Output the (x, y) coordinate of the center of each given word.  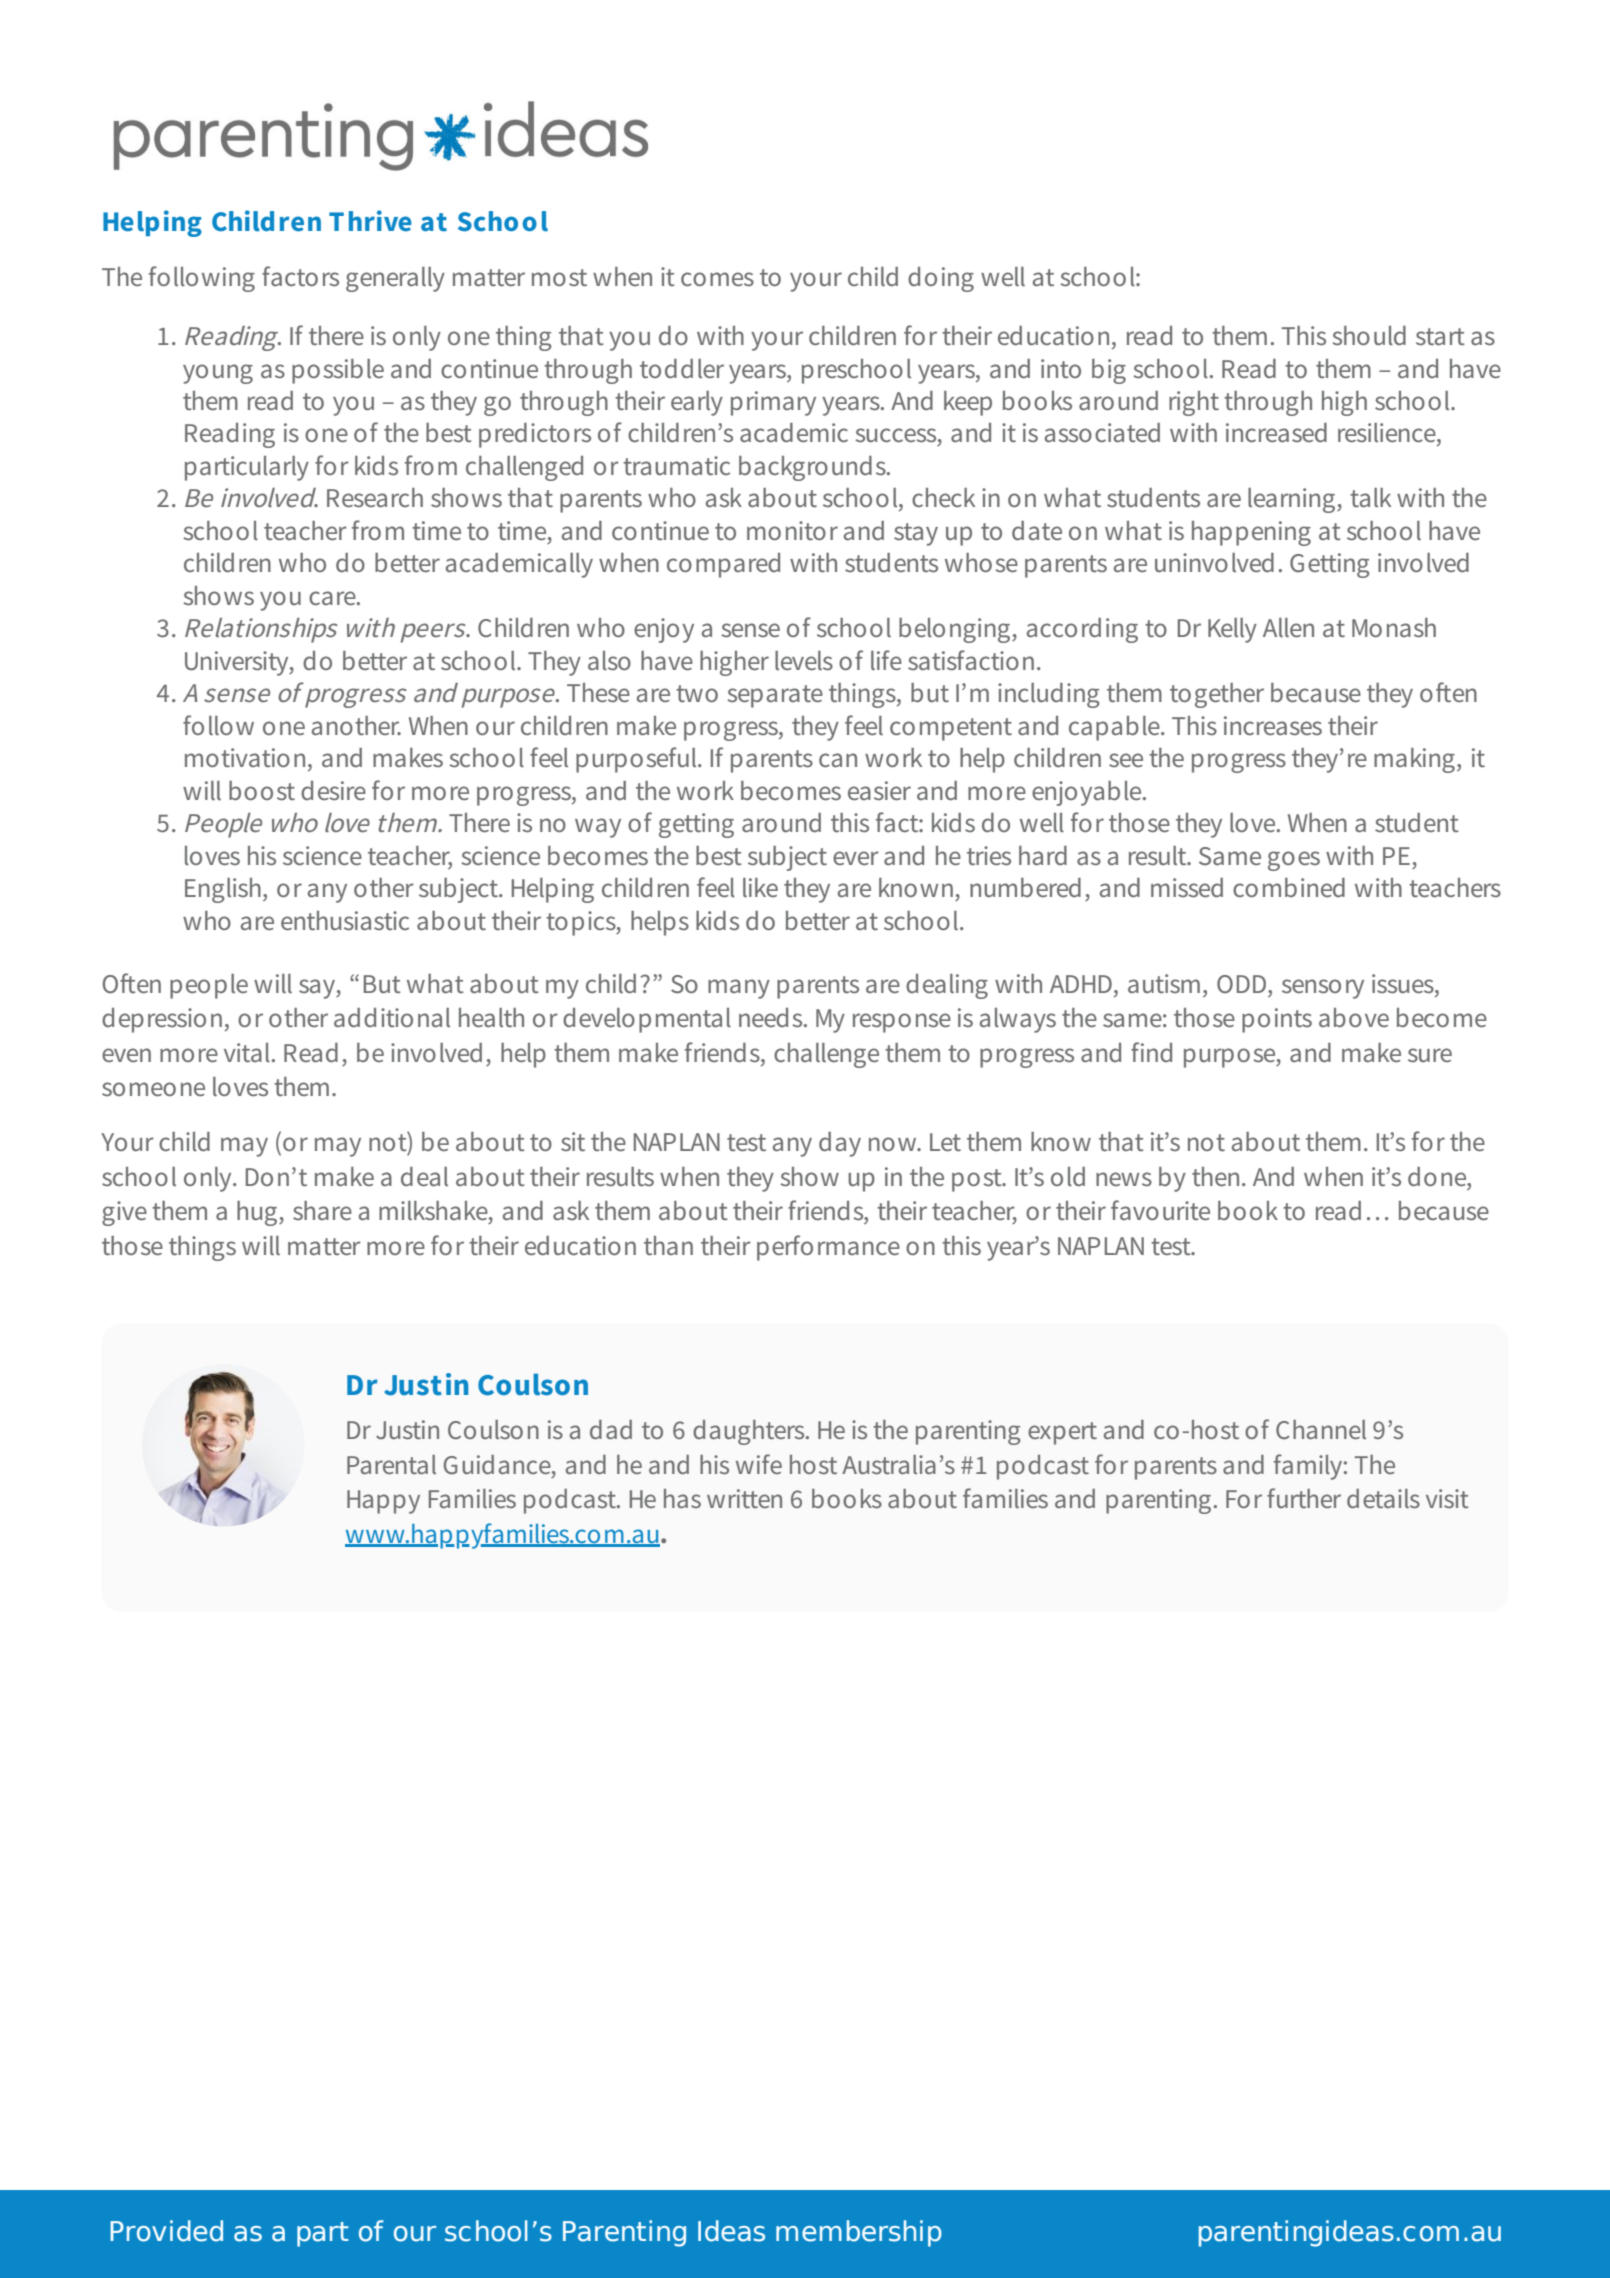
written (744, 1498)
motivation (245, 757)
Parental (391, 1464)
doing (941, 279)
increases (1273, 726)
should (1369, 336)
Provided (166, 2231)
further (1304, 1498)
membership (859, 2233)
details (1383, 1498)
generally (395, 279)
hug (258, 1213)
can (838, 760)
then (1215, 1176)
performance (828, 1248)
